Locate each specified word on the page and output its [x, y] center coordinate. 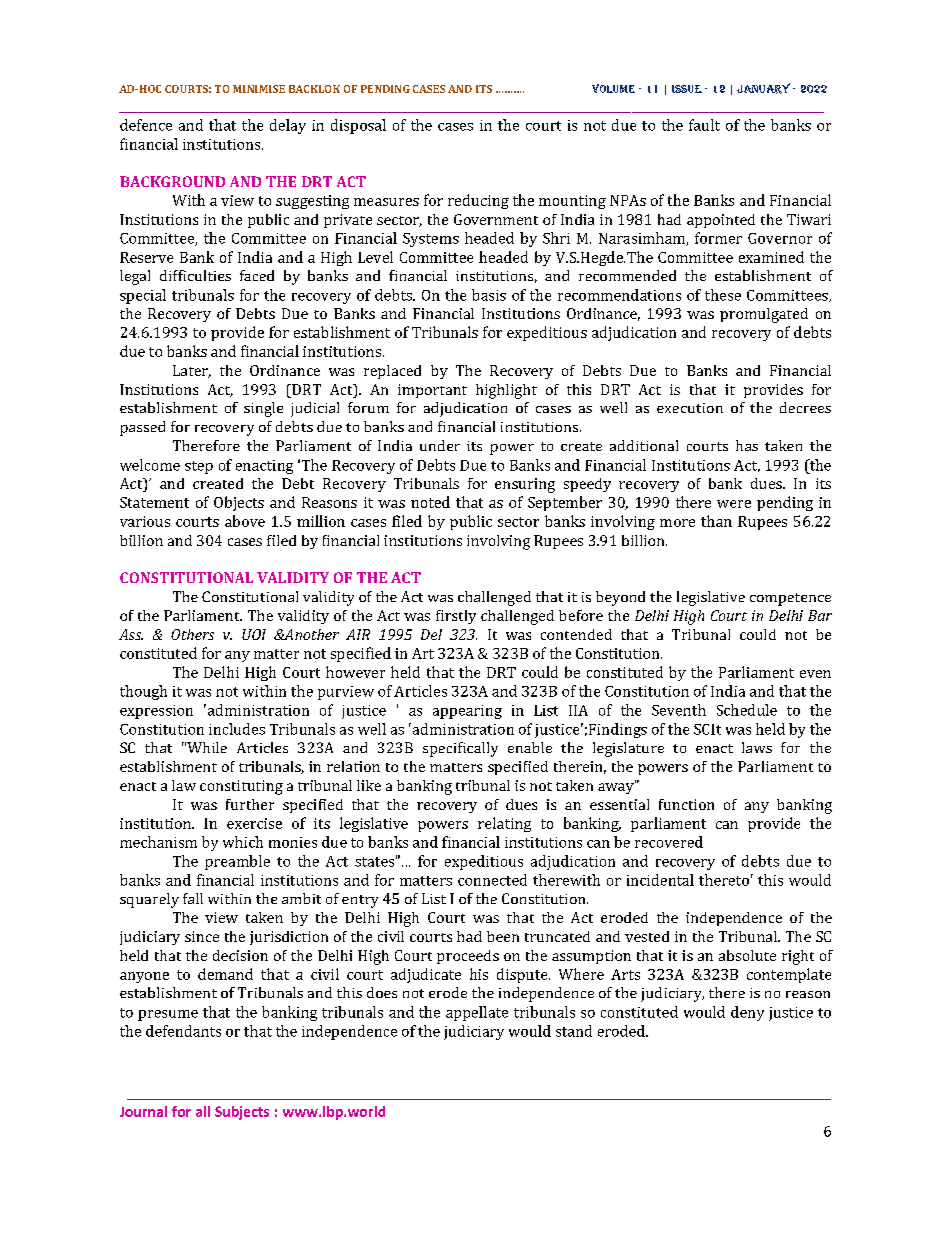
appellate [477, 1013]
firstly [456, 617]
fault [704, 125]
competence [790, 599]
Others [192, 634]
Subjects [242, 1113]
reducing [478, 201]
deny [747, 1013]
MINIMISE [259, 89]
